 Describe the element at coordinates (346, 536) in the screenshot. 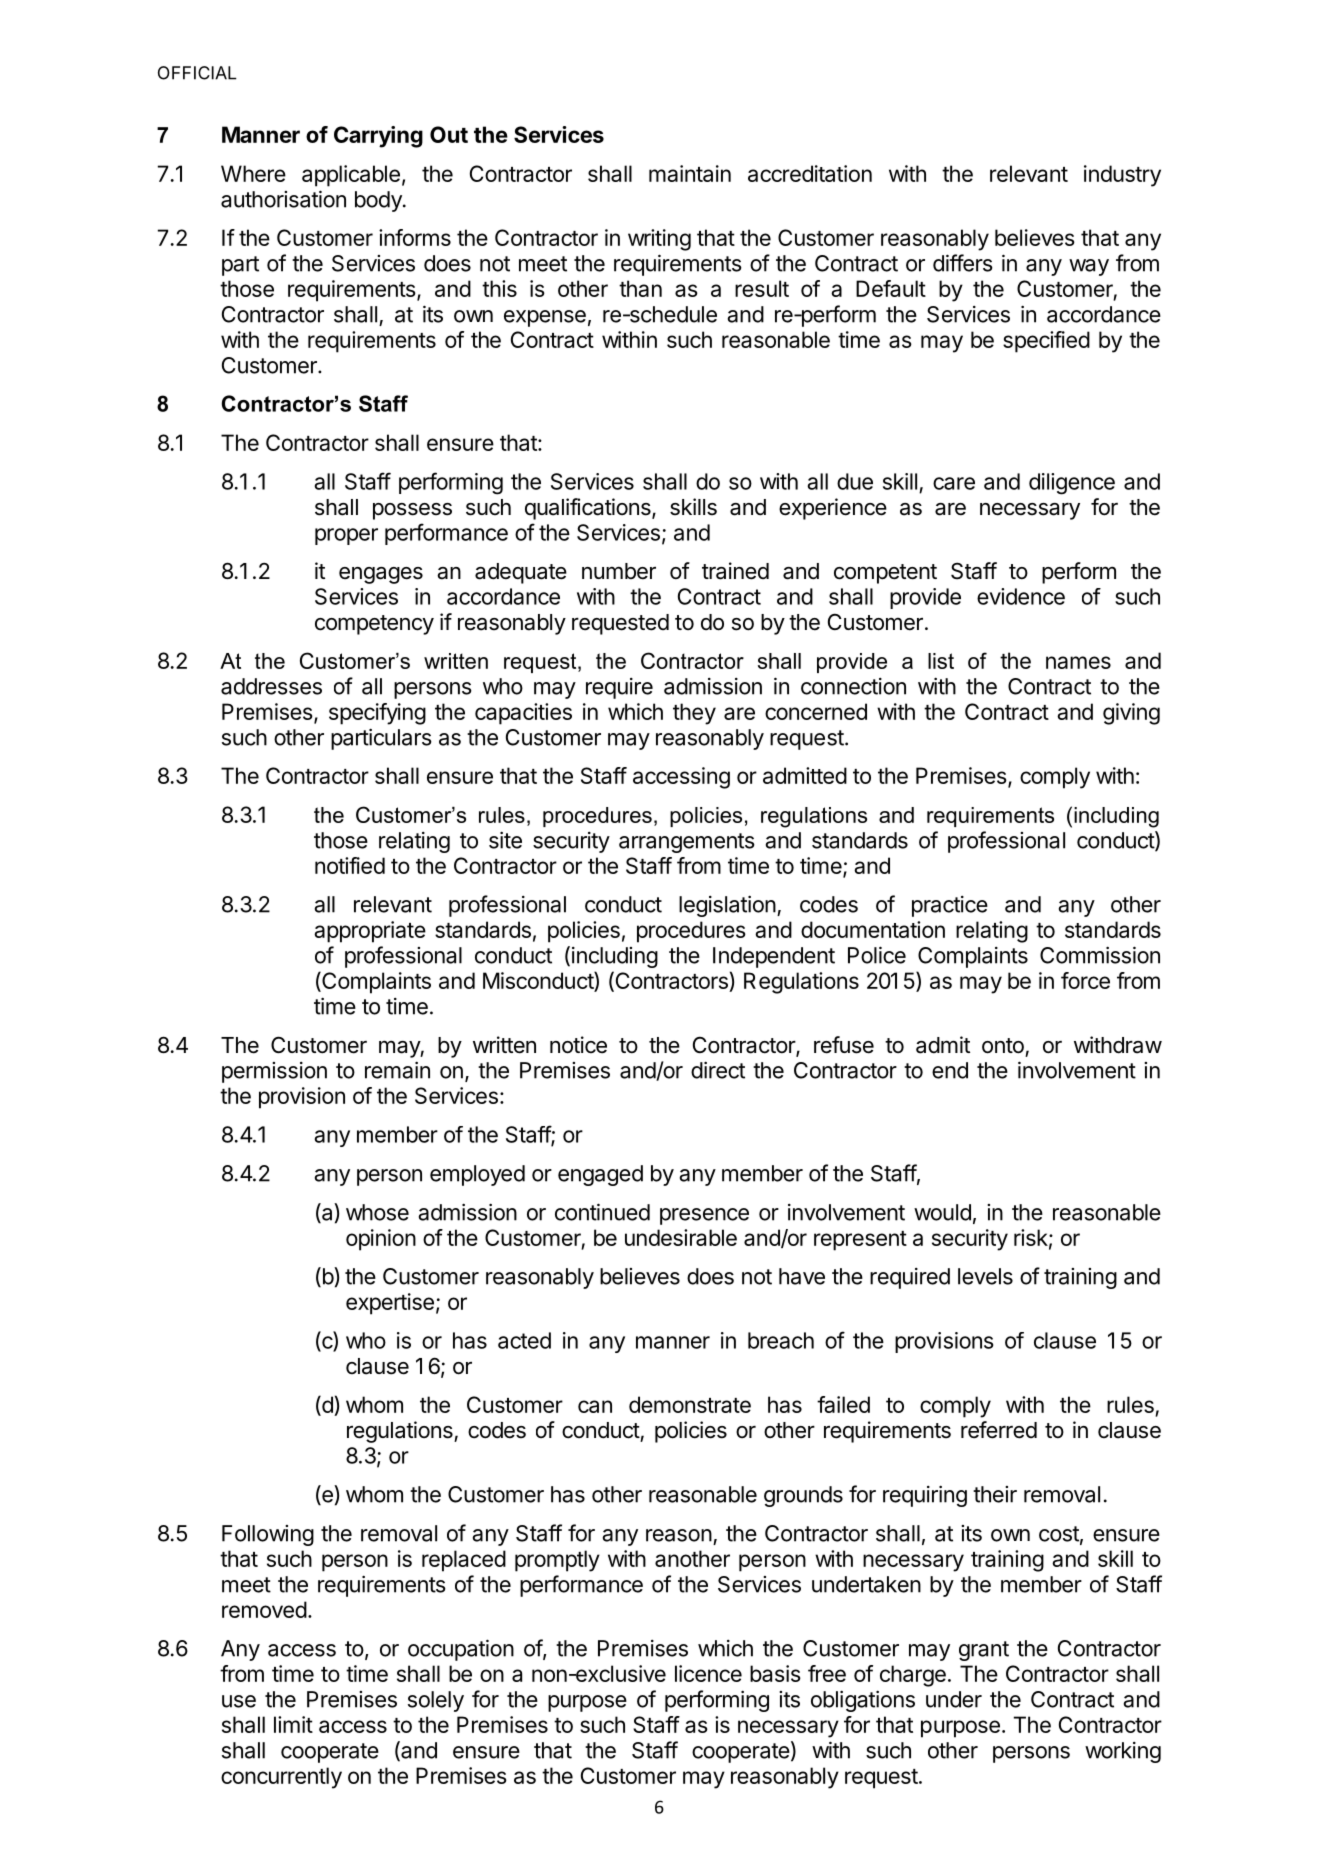

I see `proper` at that location.
